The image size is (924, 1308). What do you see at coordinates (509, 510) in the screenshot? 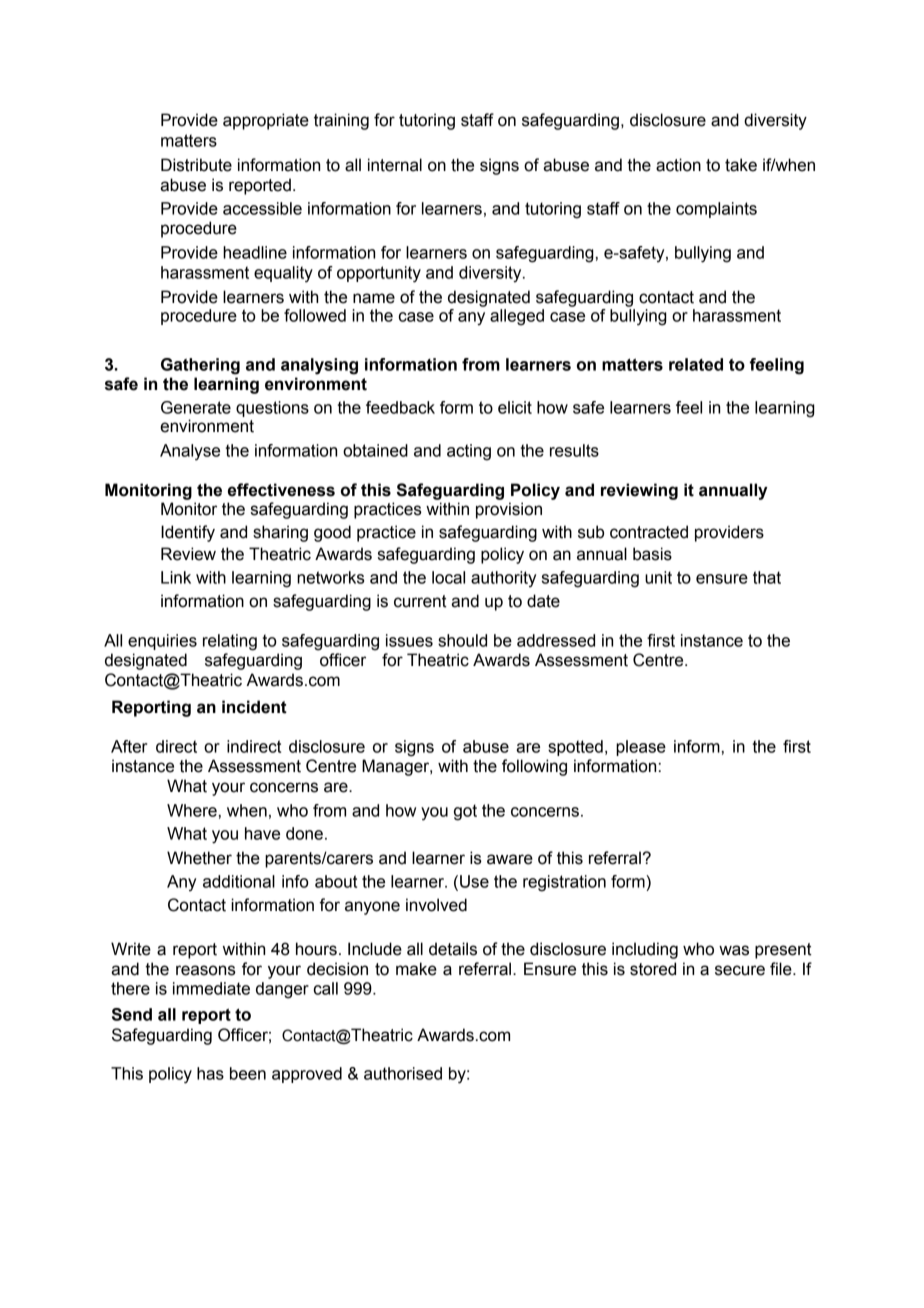
I see `provision` at bounding box center [509, 510].
